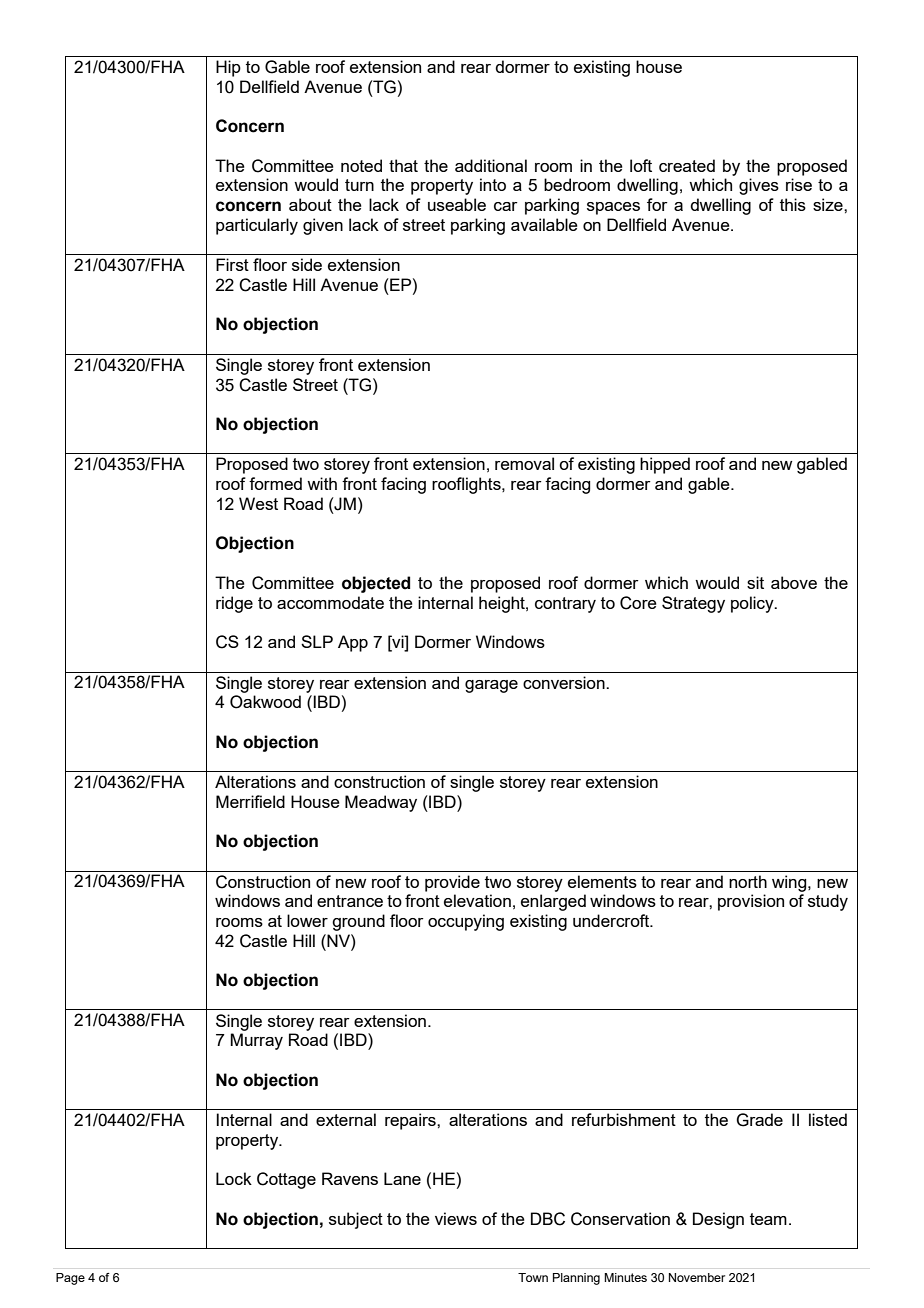 The image size is (924, 1308). What do you see at coordinates (718, 1220) in the screenshot?
I see `Design` at bounding box center [718, 1220].
